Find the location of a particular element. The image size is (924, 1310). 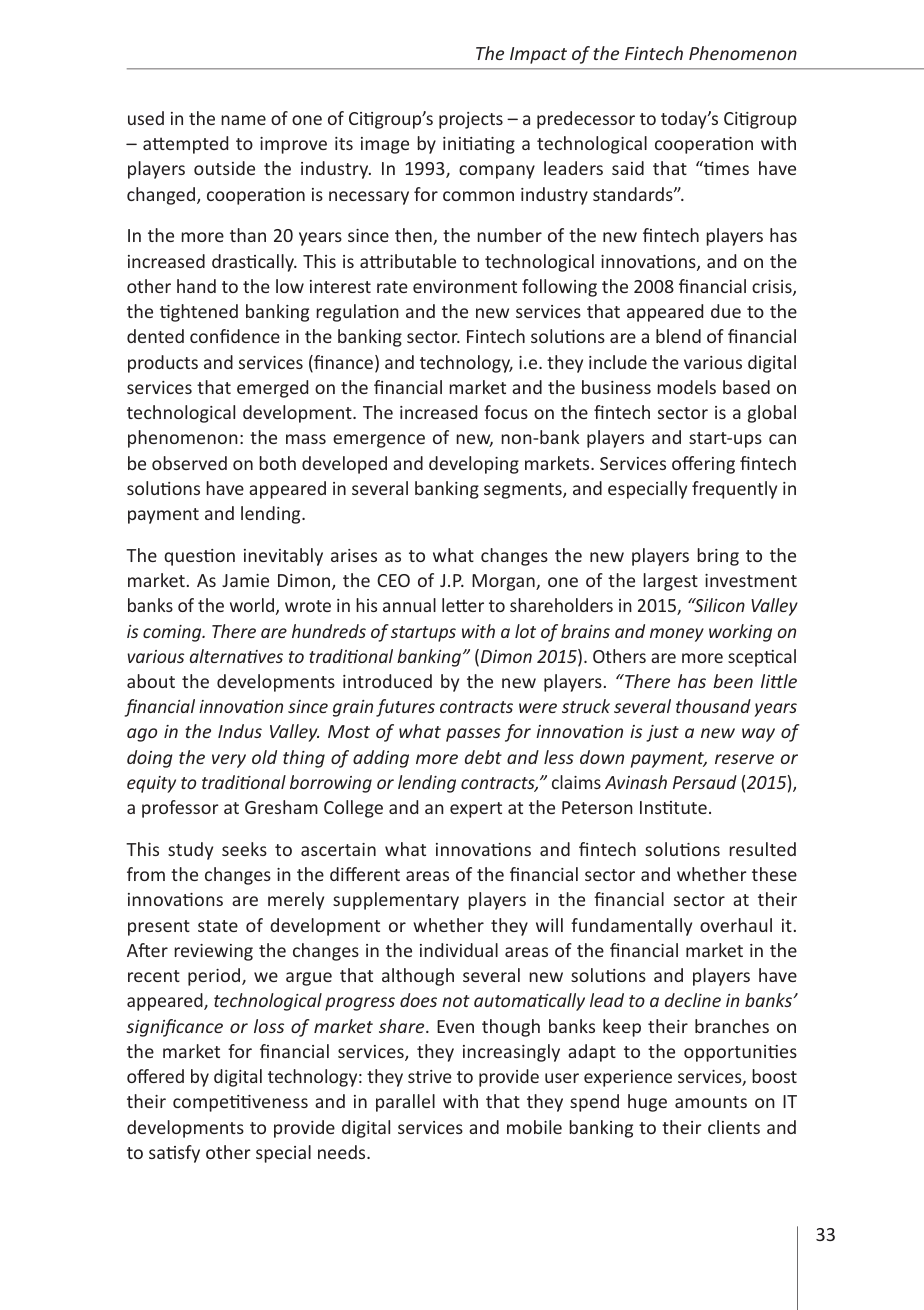

competitiveness is located at coordinates (240, 1103).
